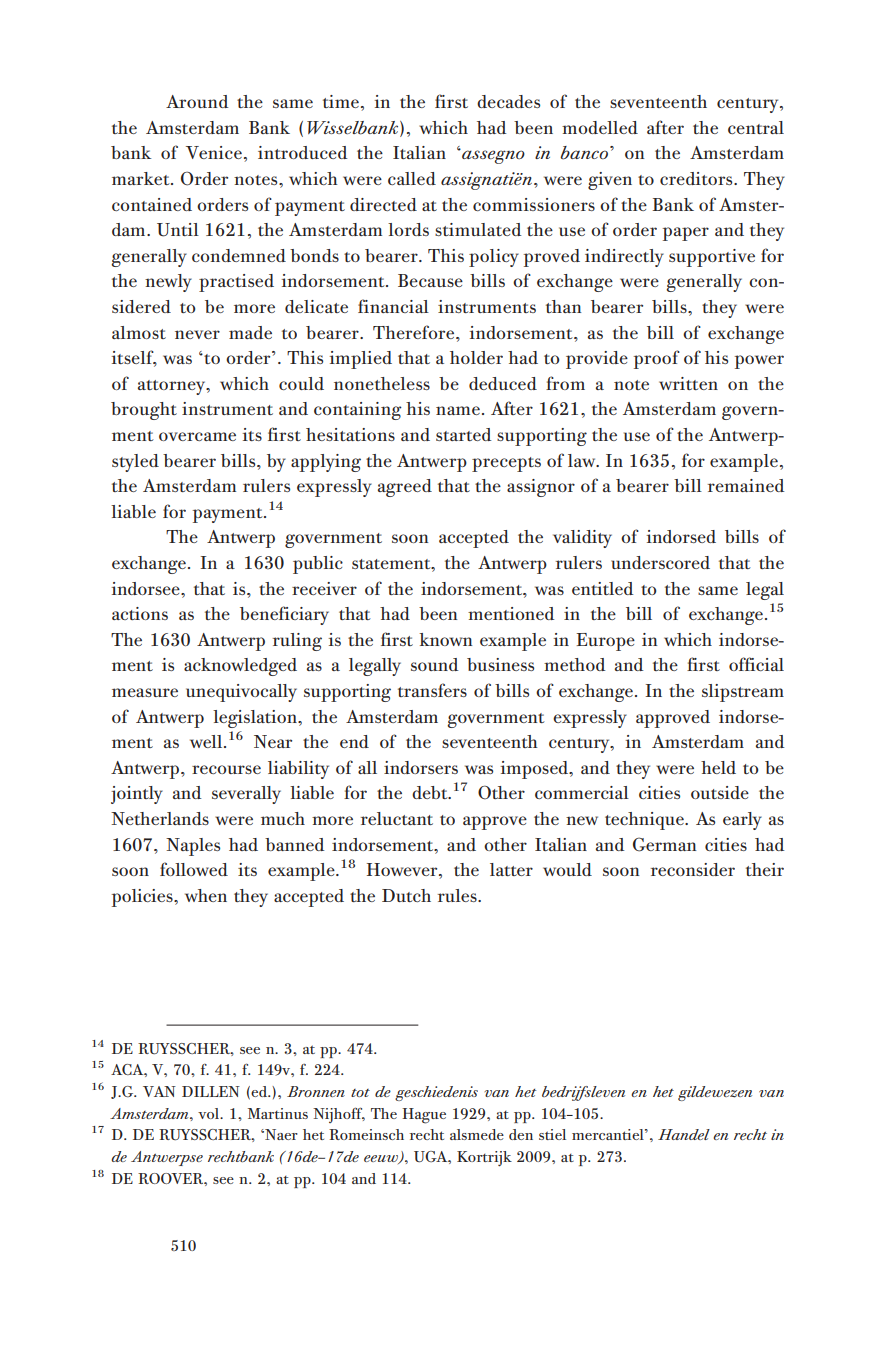  I want to click on known, so click(445, 639).
